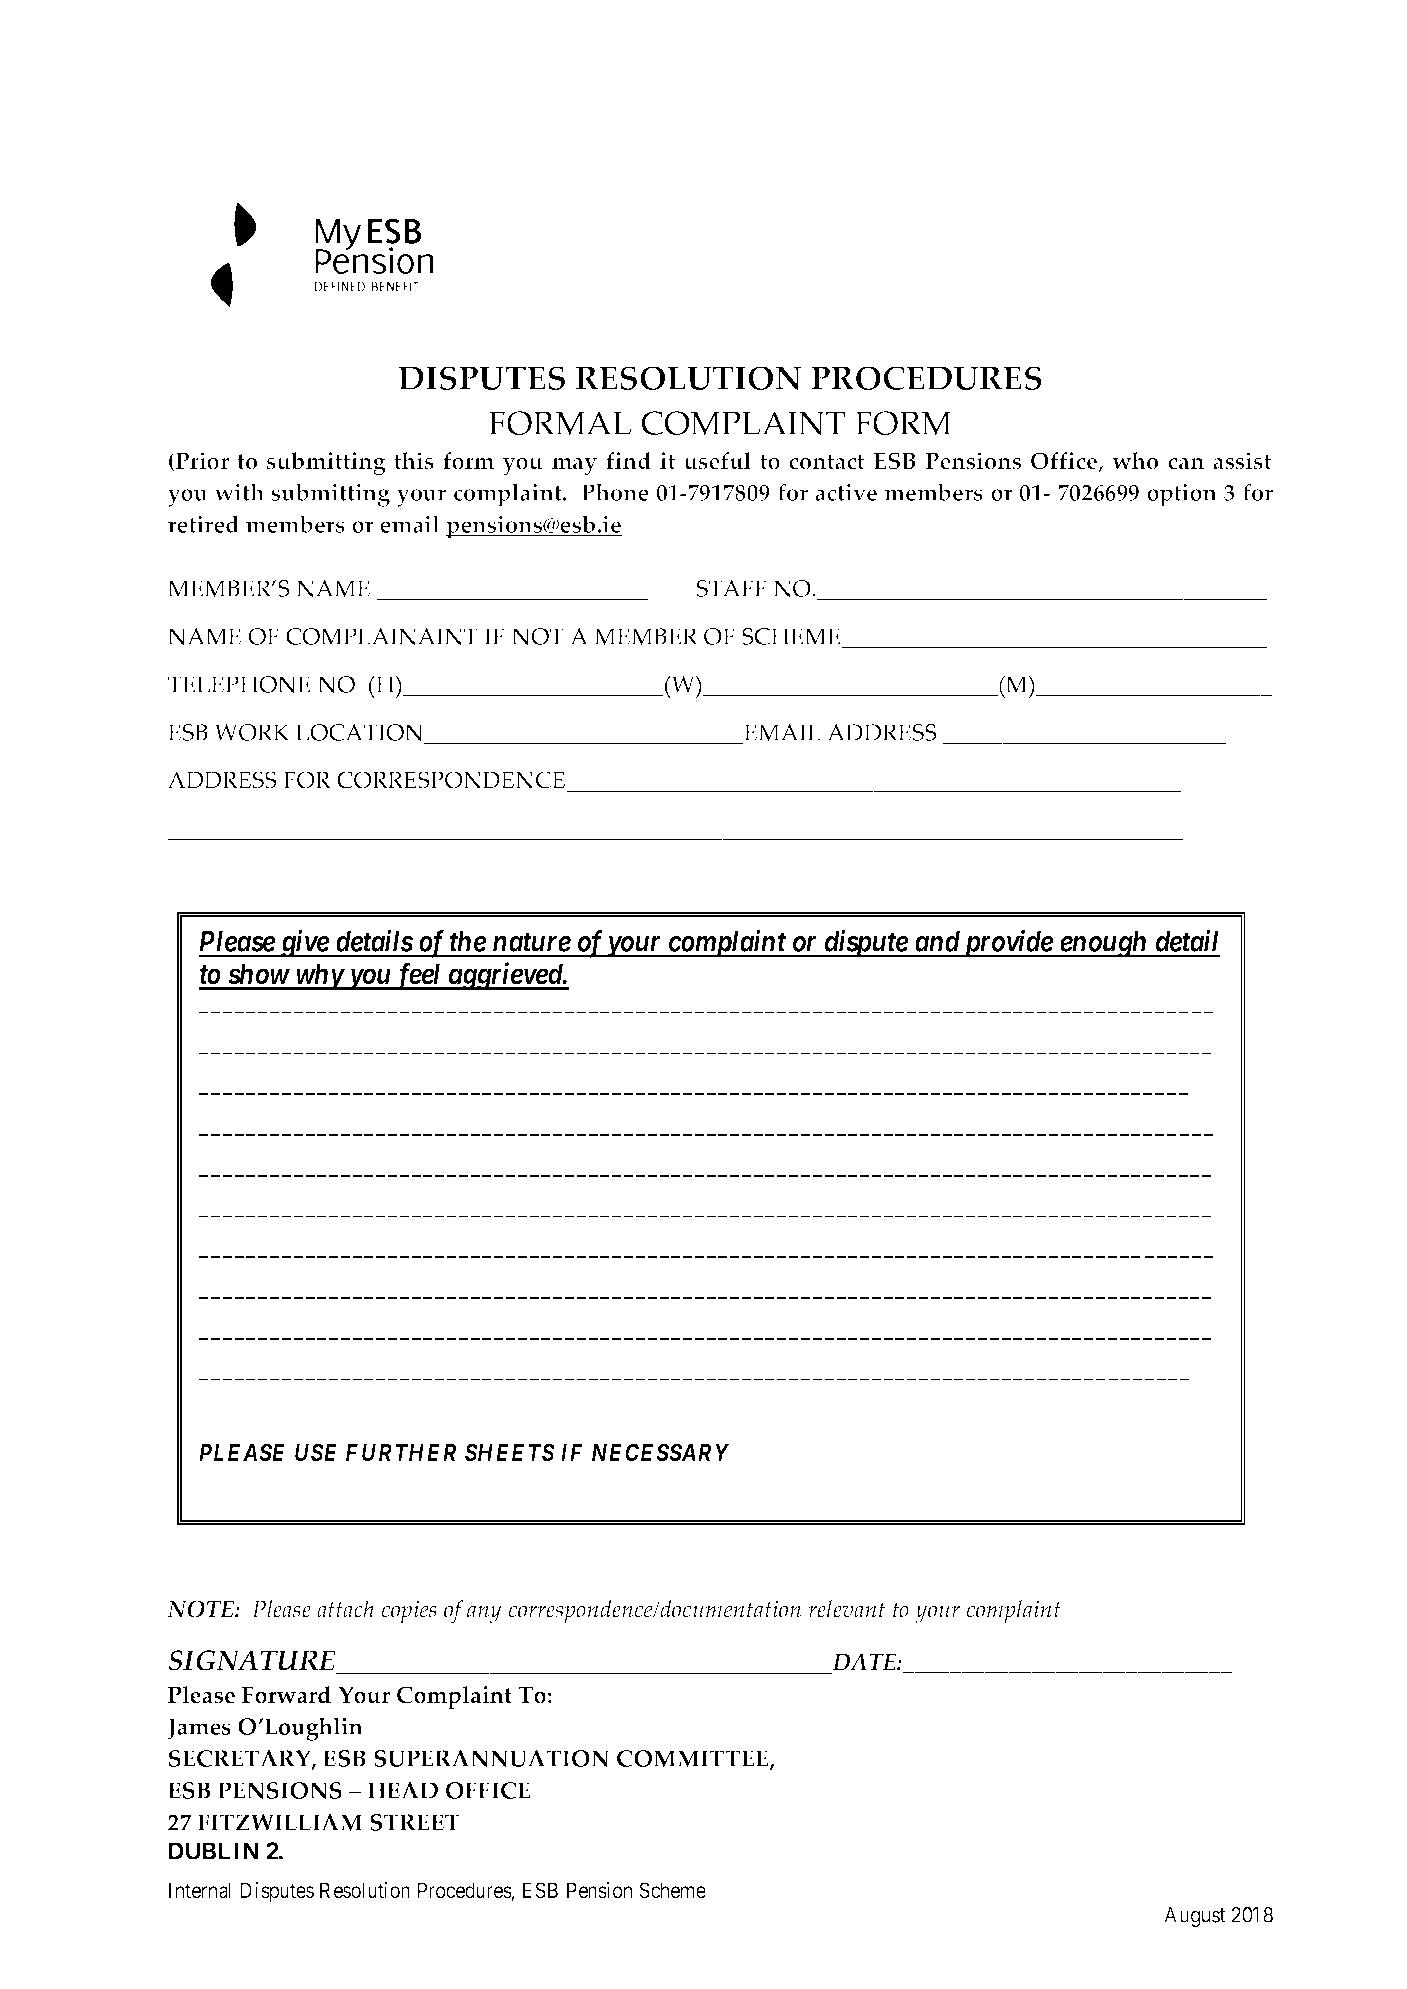  Describe the element at coordinates (252, 732) in the screenshot. I see `WORK` at that location.
